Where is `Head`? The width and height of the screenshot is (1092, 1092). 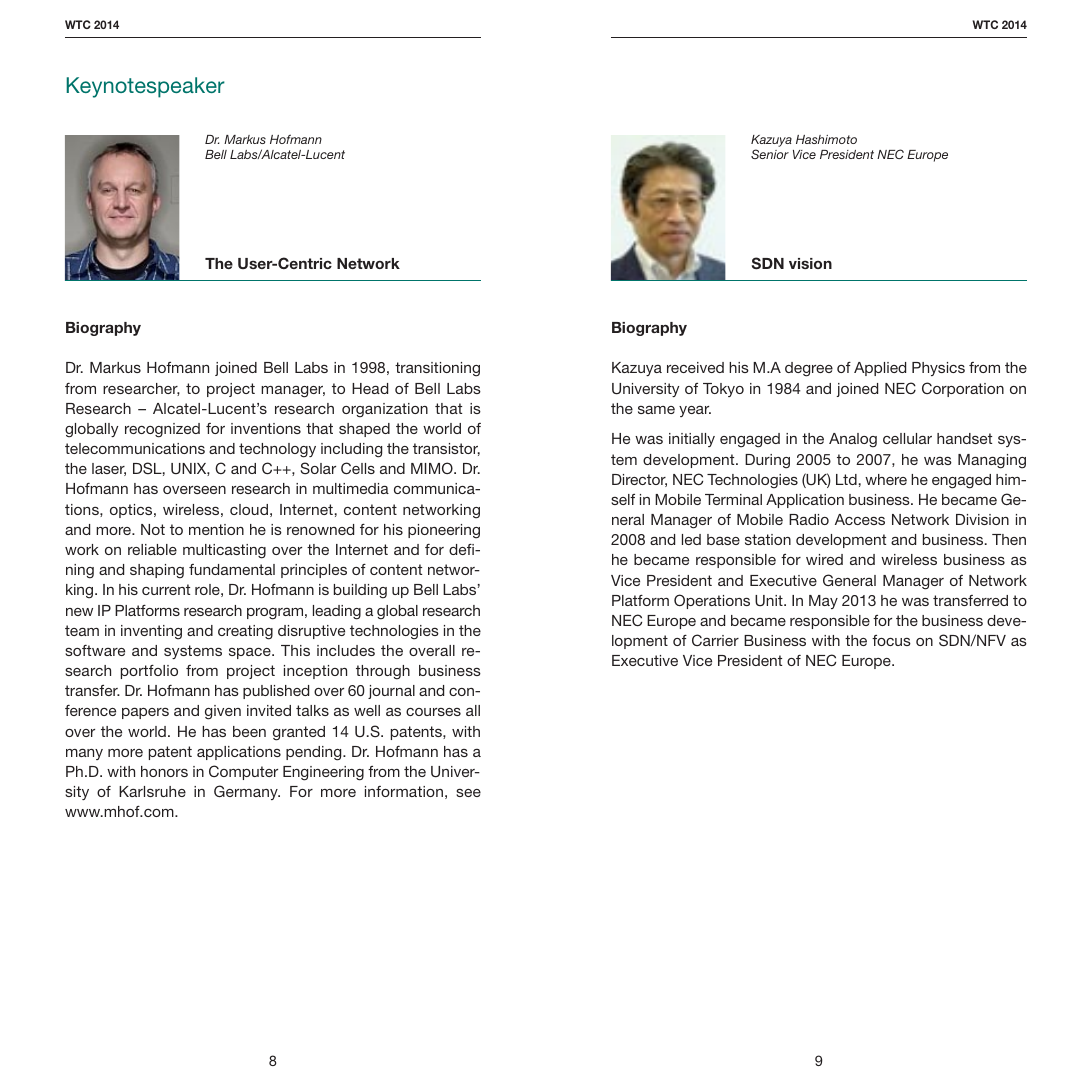
Head is located at coordinates (370, 388).
